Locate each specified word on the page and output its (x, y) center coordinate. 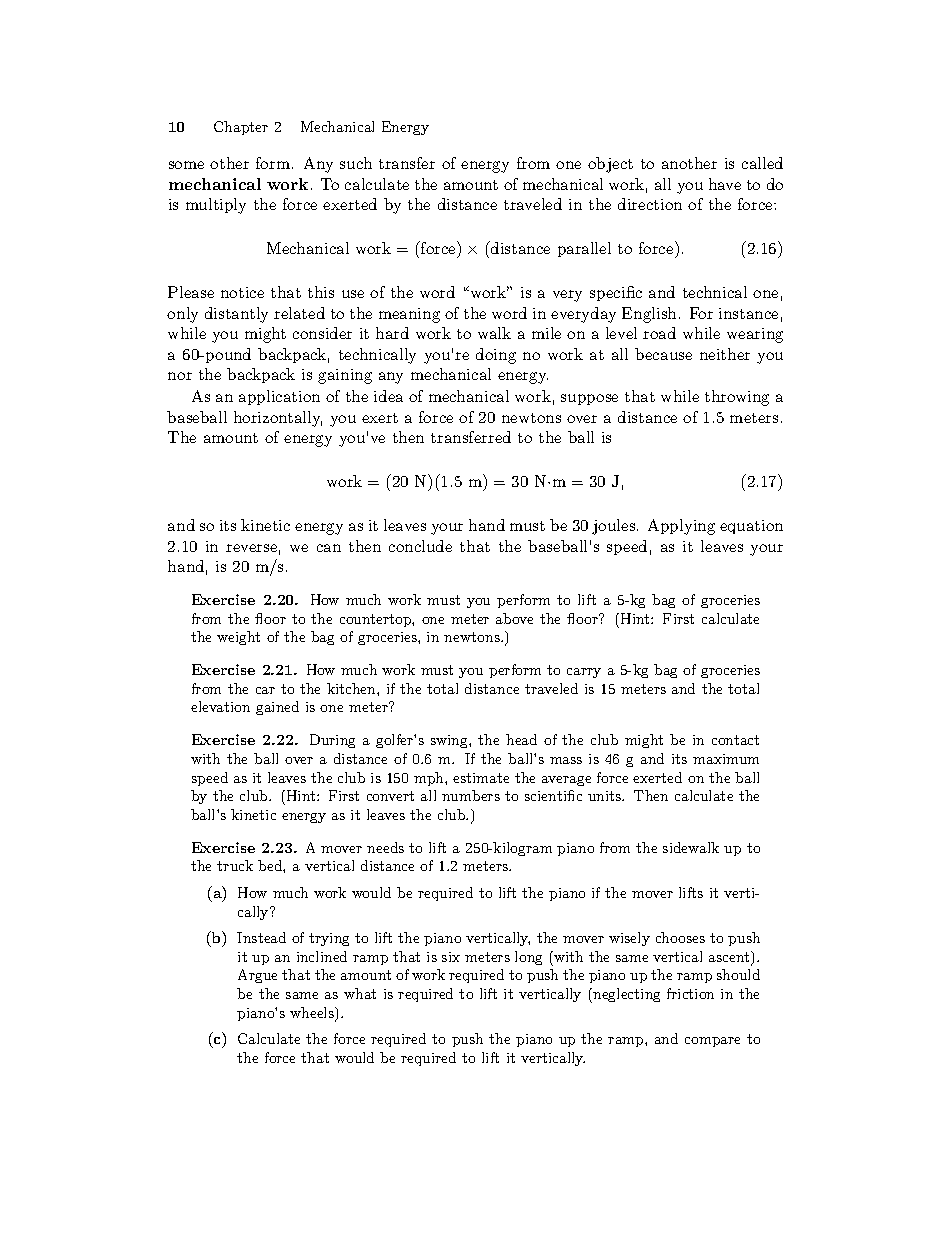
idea (388, 396)
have (725, 184)
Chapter (241, 128)
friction (690, 993)
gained (277, 708)
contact (735, 740)
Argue (257, 976)
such (356, 163)
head (521, 739)
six (451, 957)
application (279, 397)
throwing (737, 398)
